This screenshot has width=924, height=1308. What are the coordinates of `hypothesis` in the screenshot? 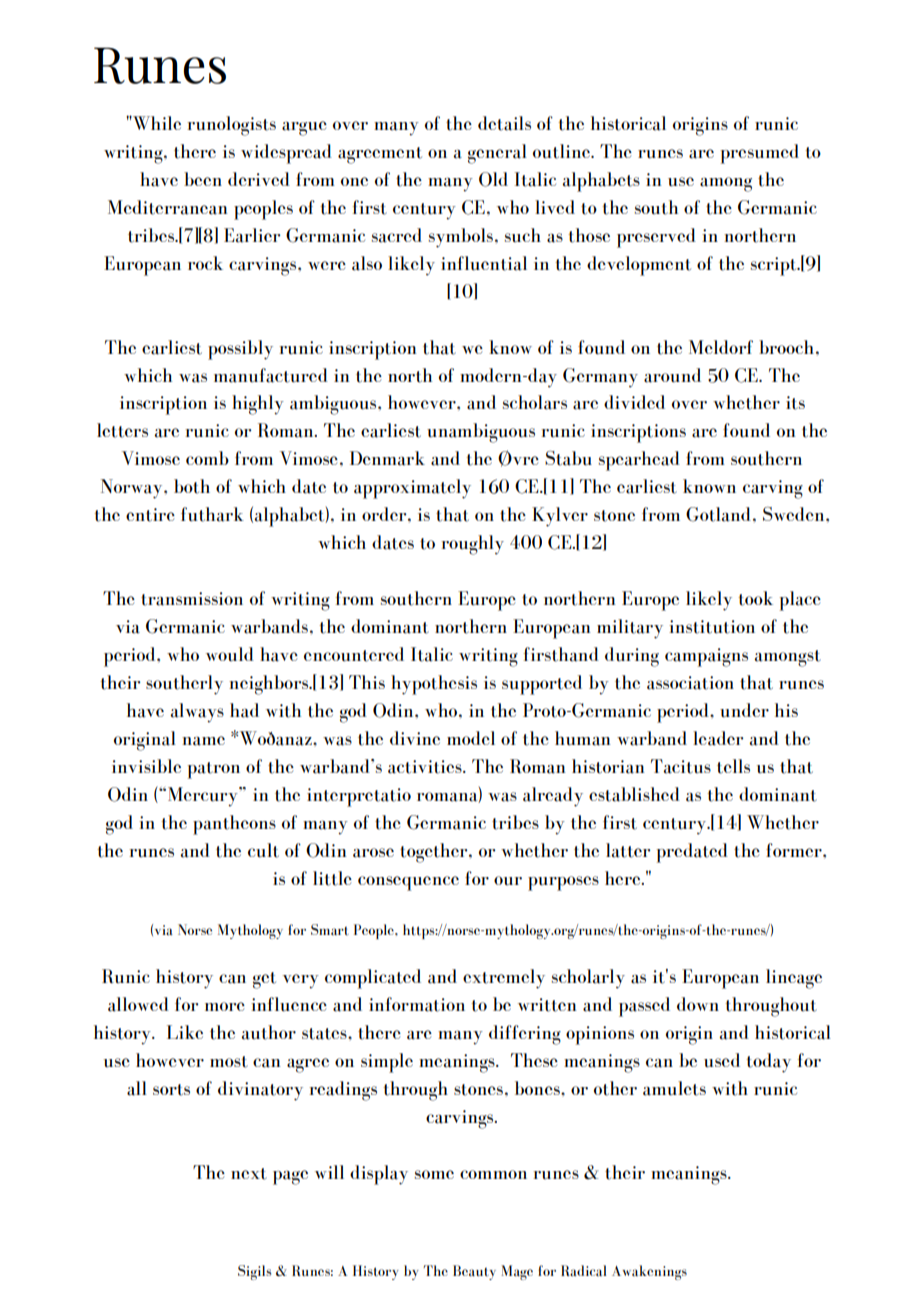 It's located at (434, 685).
